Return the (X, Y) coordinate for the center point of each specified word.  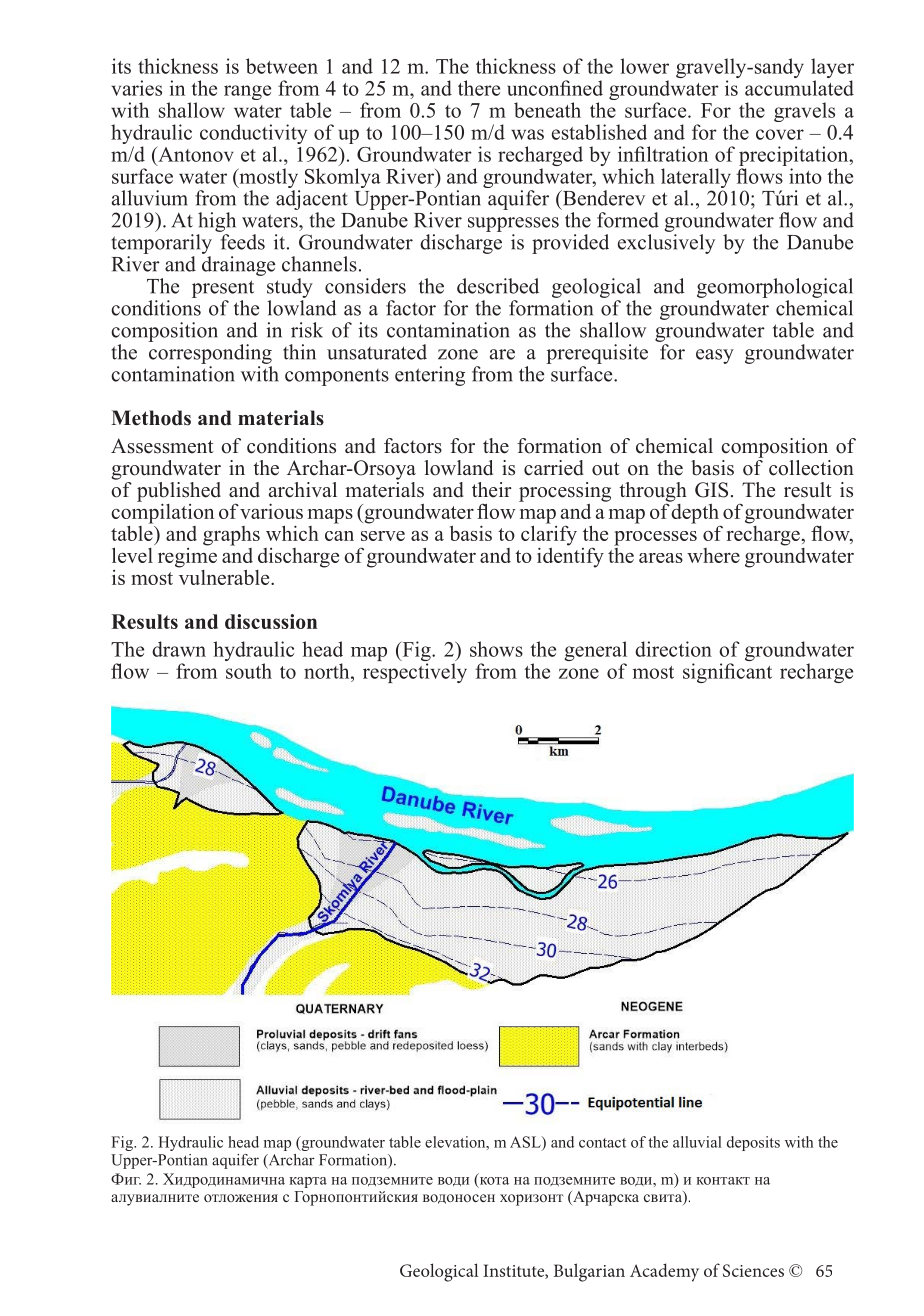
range (247, 92)
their (492, 490)
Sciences (753, 1270)
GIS (711, 490)
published (179, 493)
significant (727, 673)
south (249, 671)
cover (780, 134)
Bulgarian (589, 1272)
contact (602, 1143)
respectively (415, 673)
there (479, 88)
